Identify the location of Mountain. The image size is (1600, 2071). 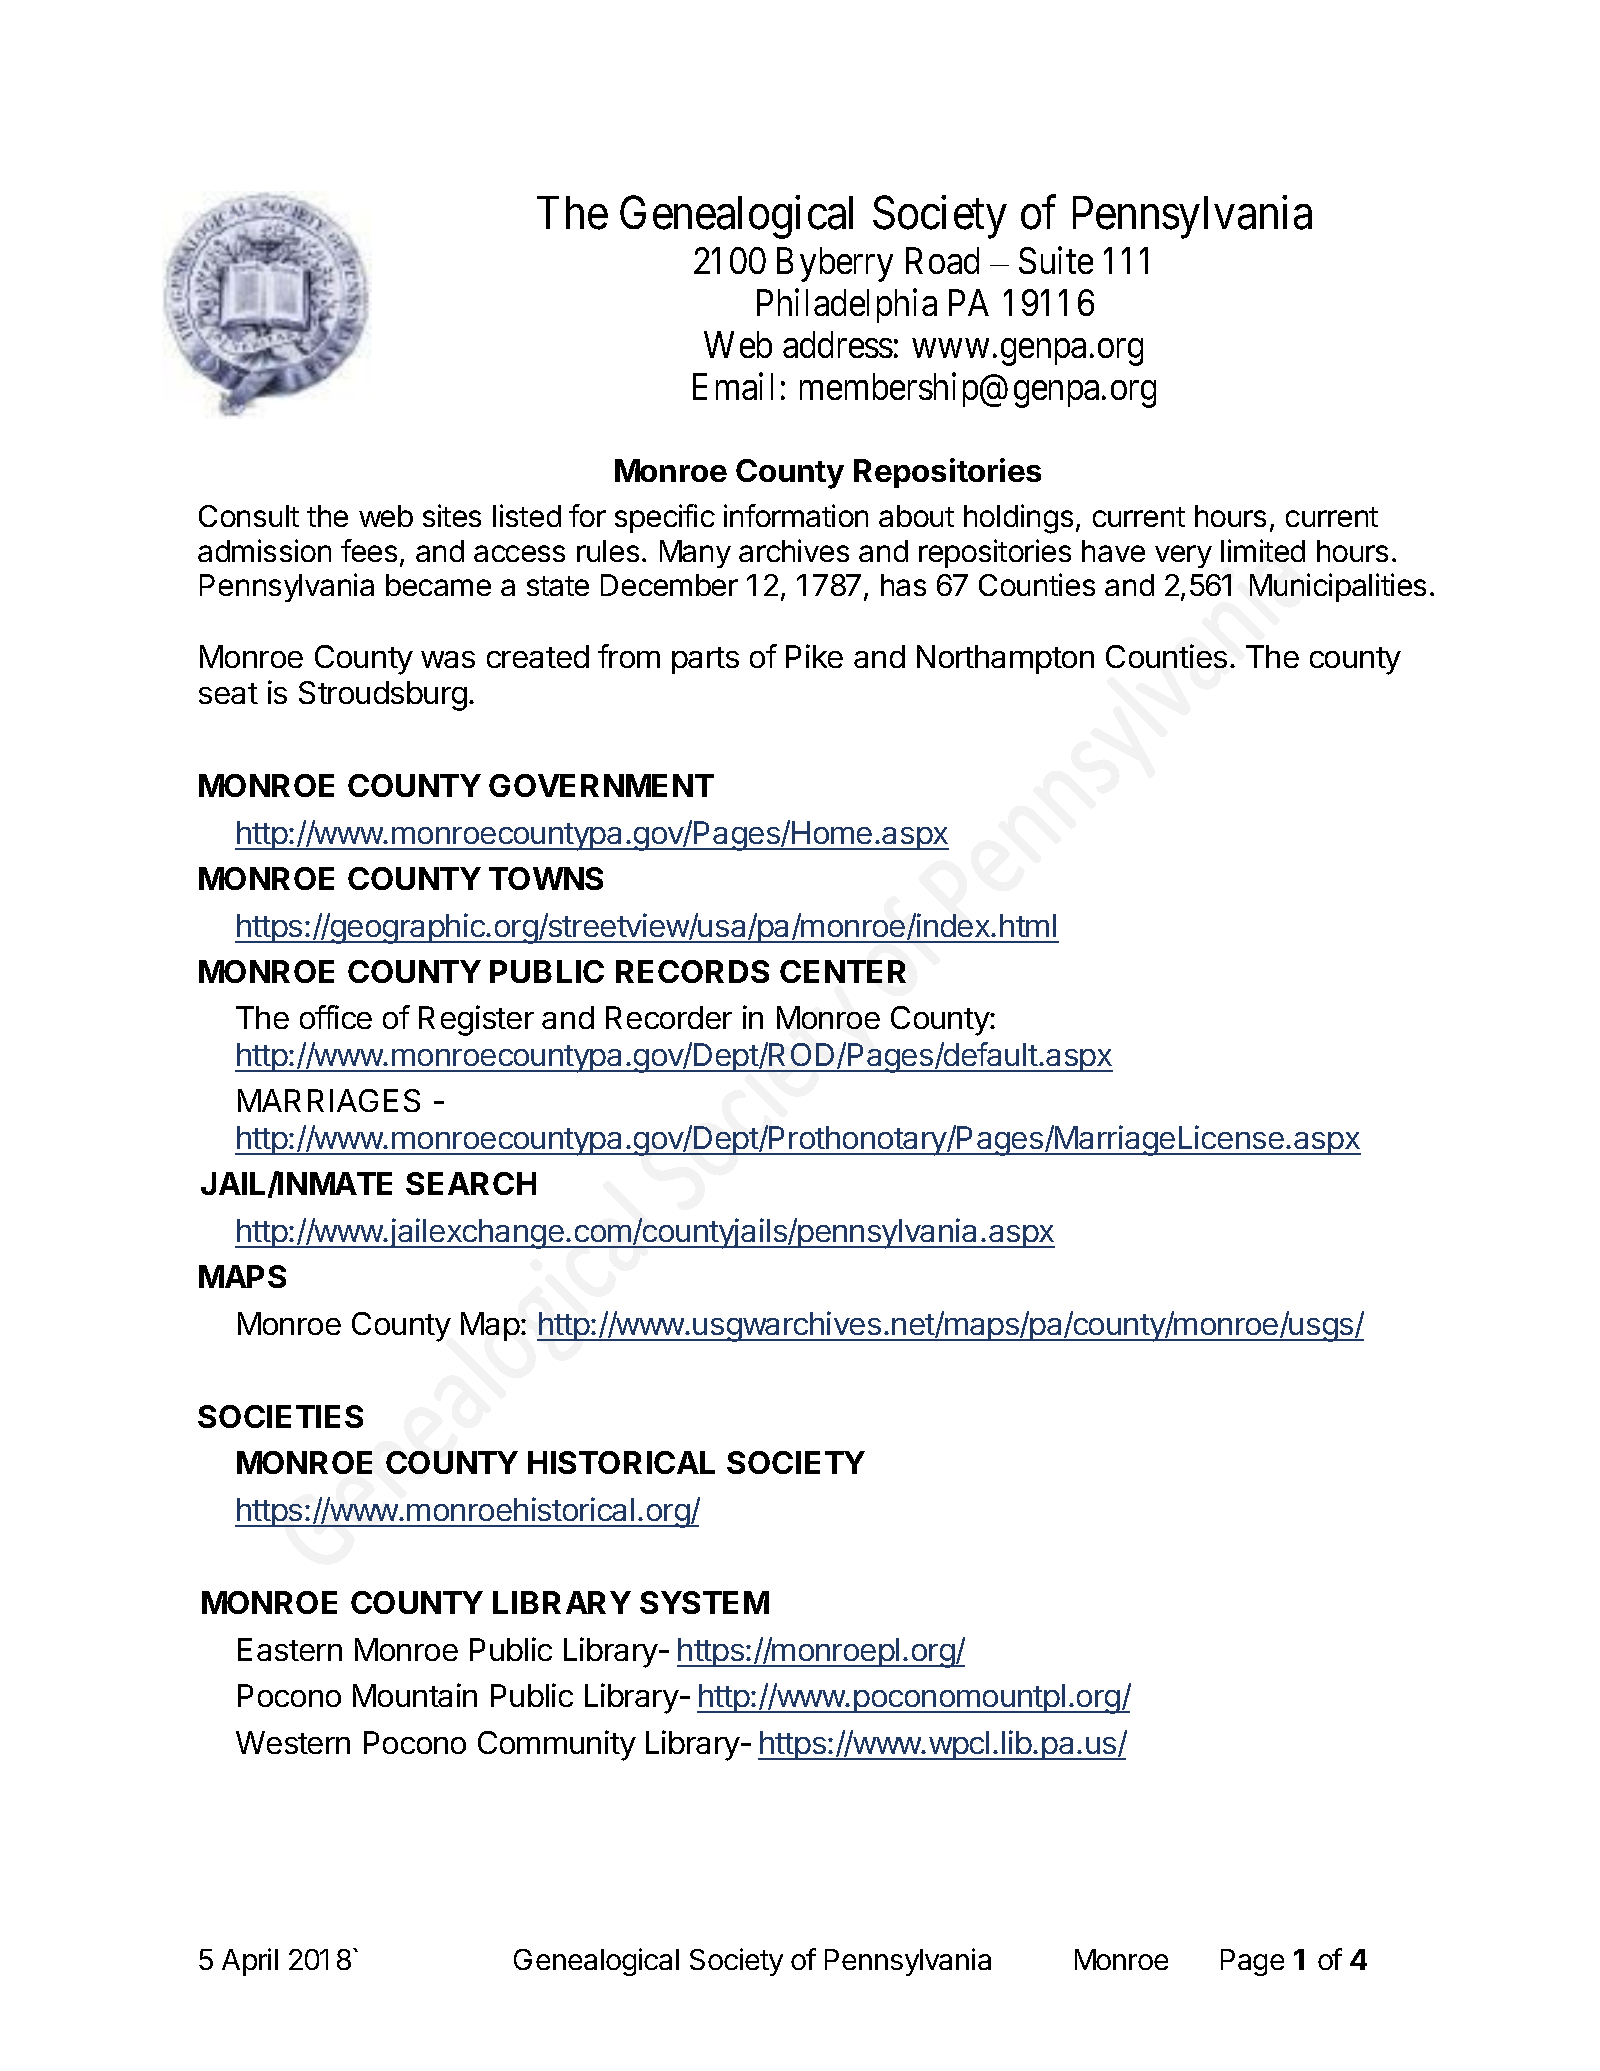
(415, 1695).
